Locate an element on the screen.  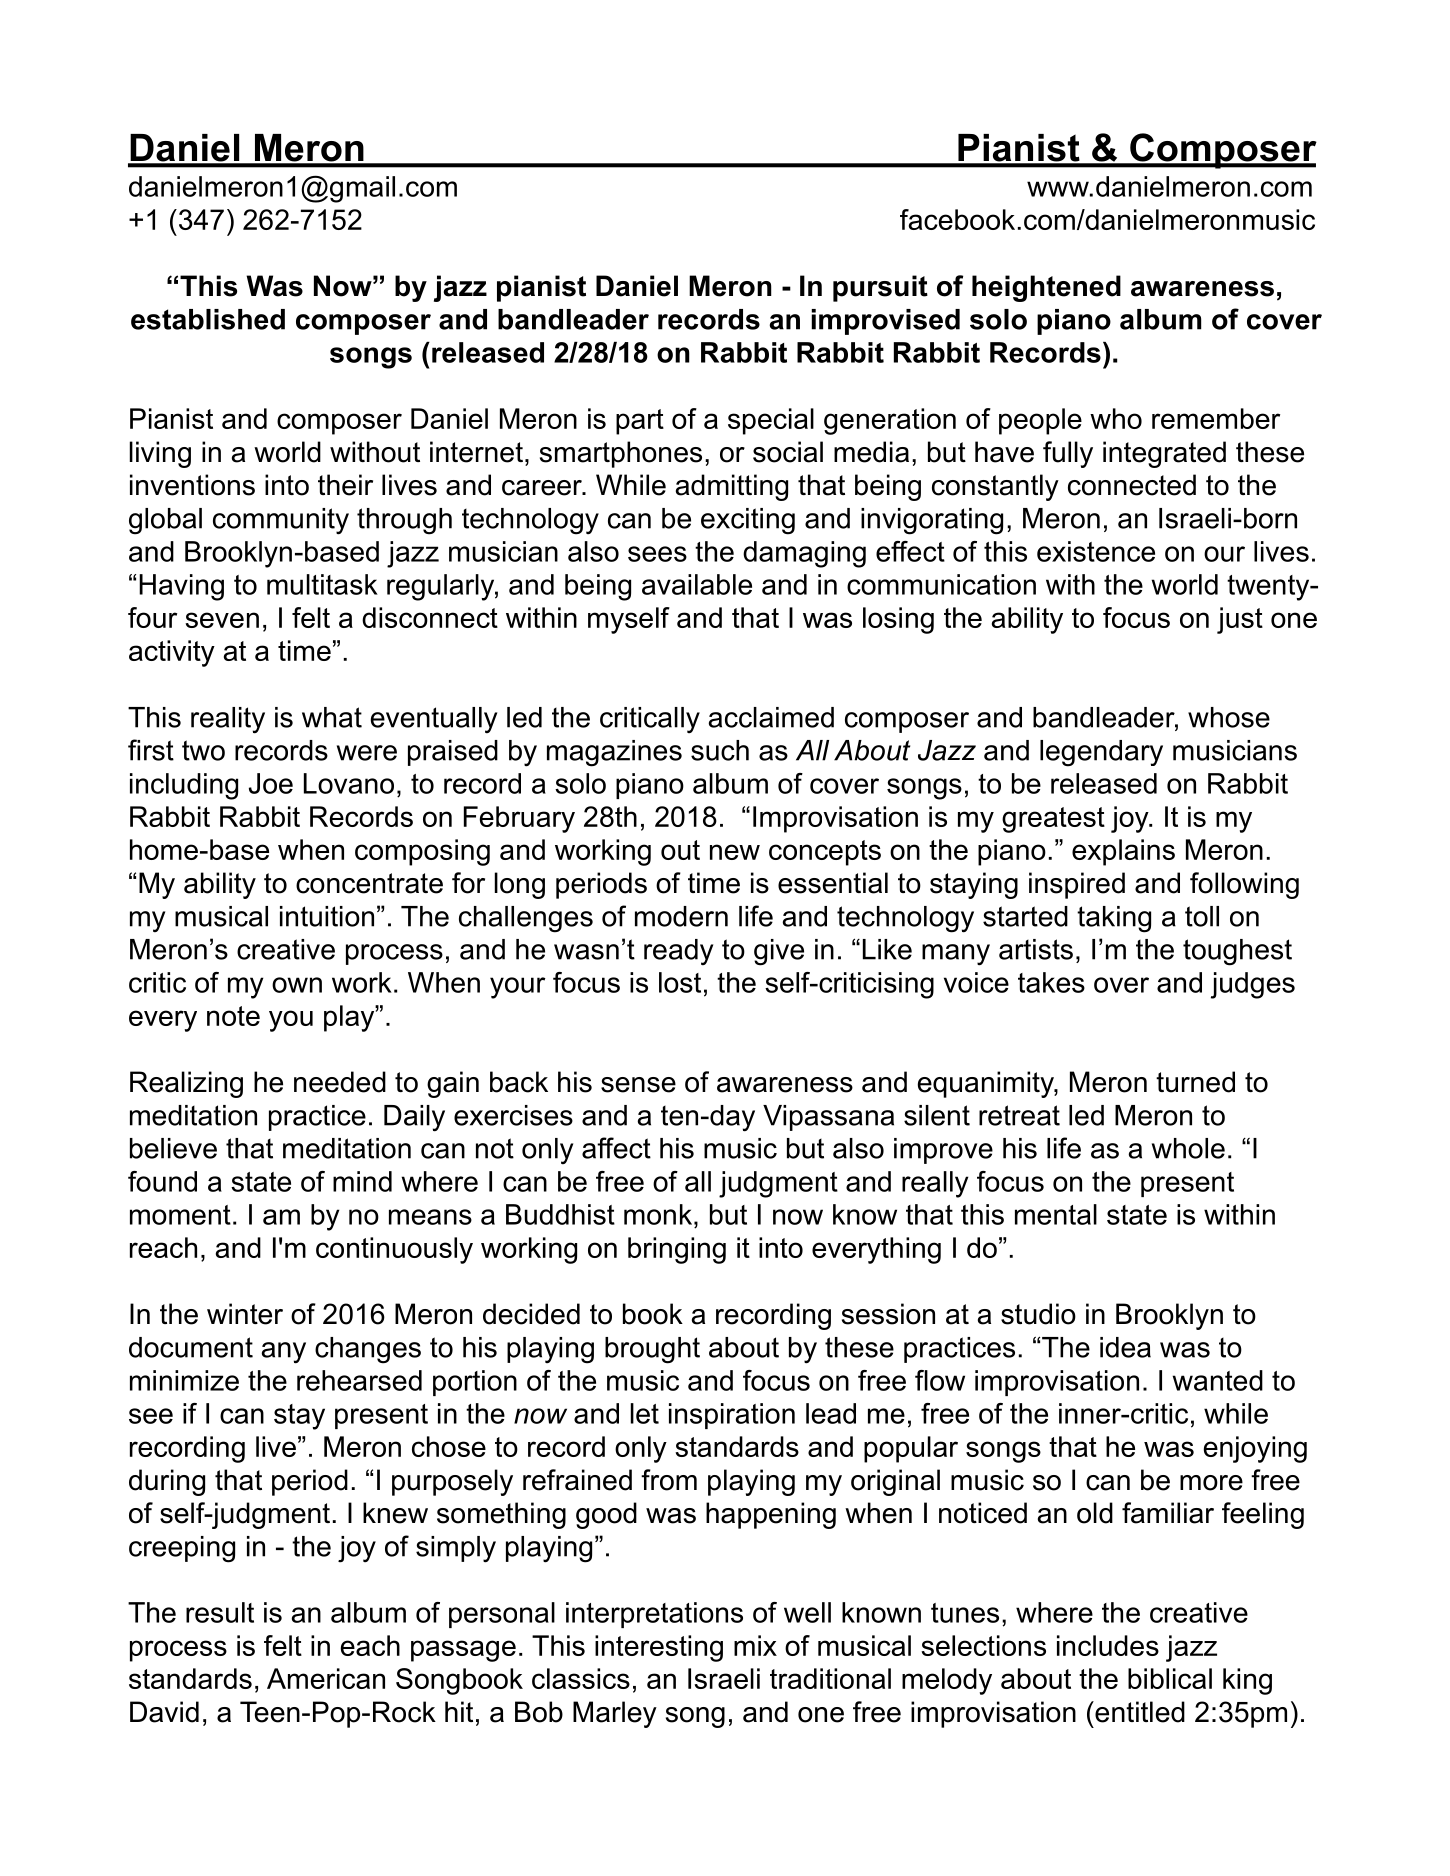
brought is located at coordinates (652, 1350).
